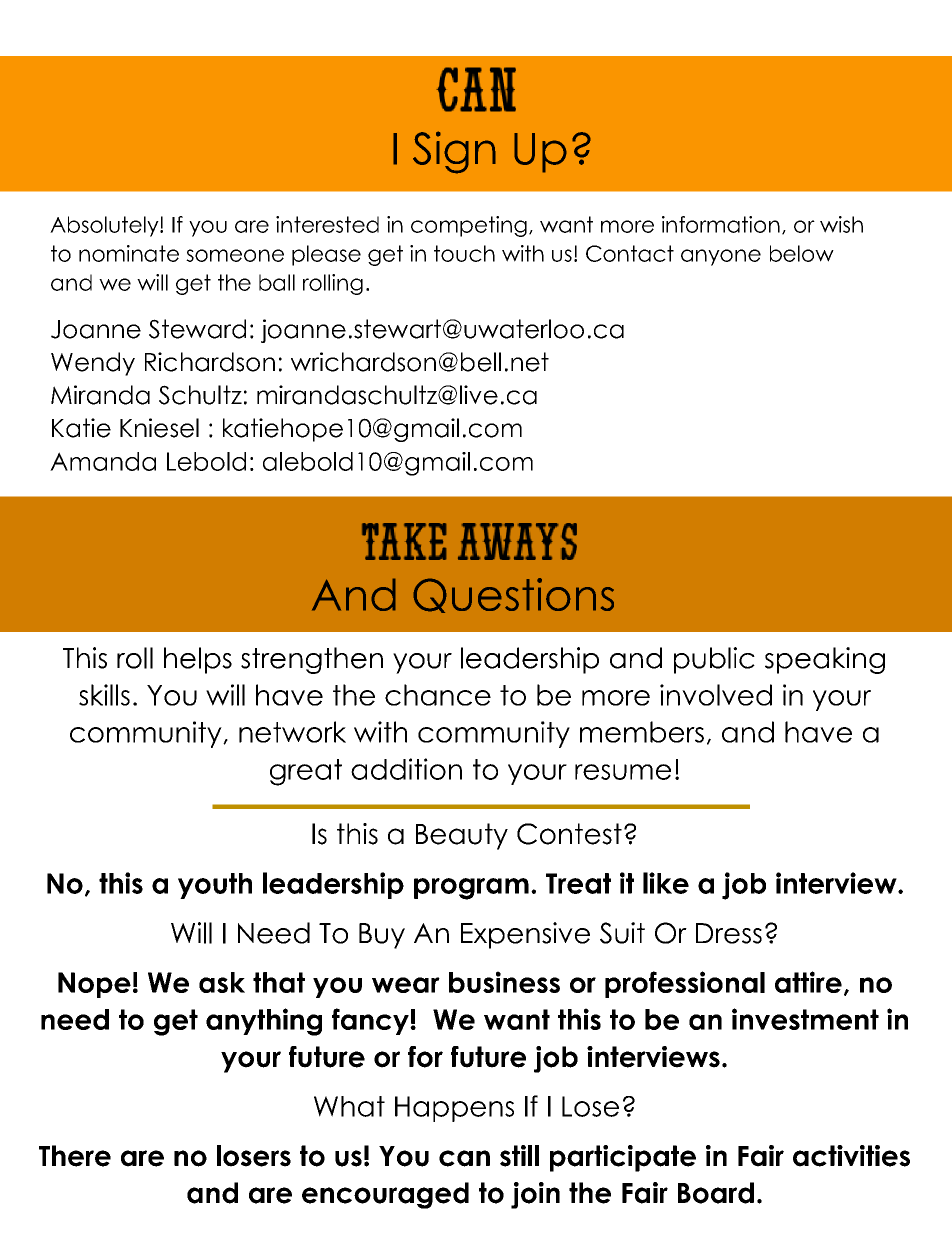  What do you see at coordinates (75, 1156) in the page?
I see `There` at bounding box center [75, 1156].
